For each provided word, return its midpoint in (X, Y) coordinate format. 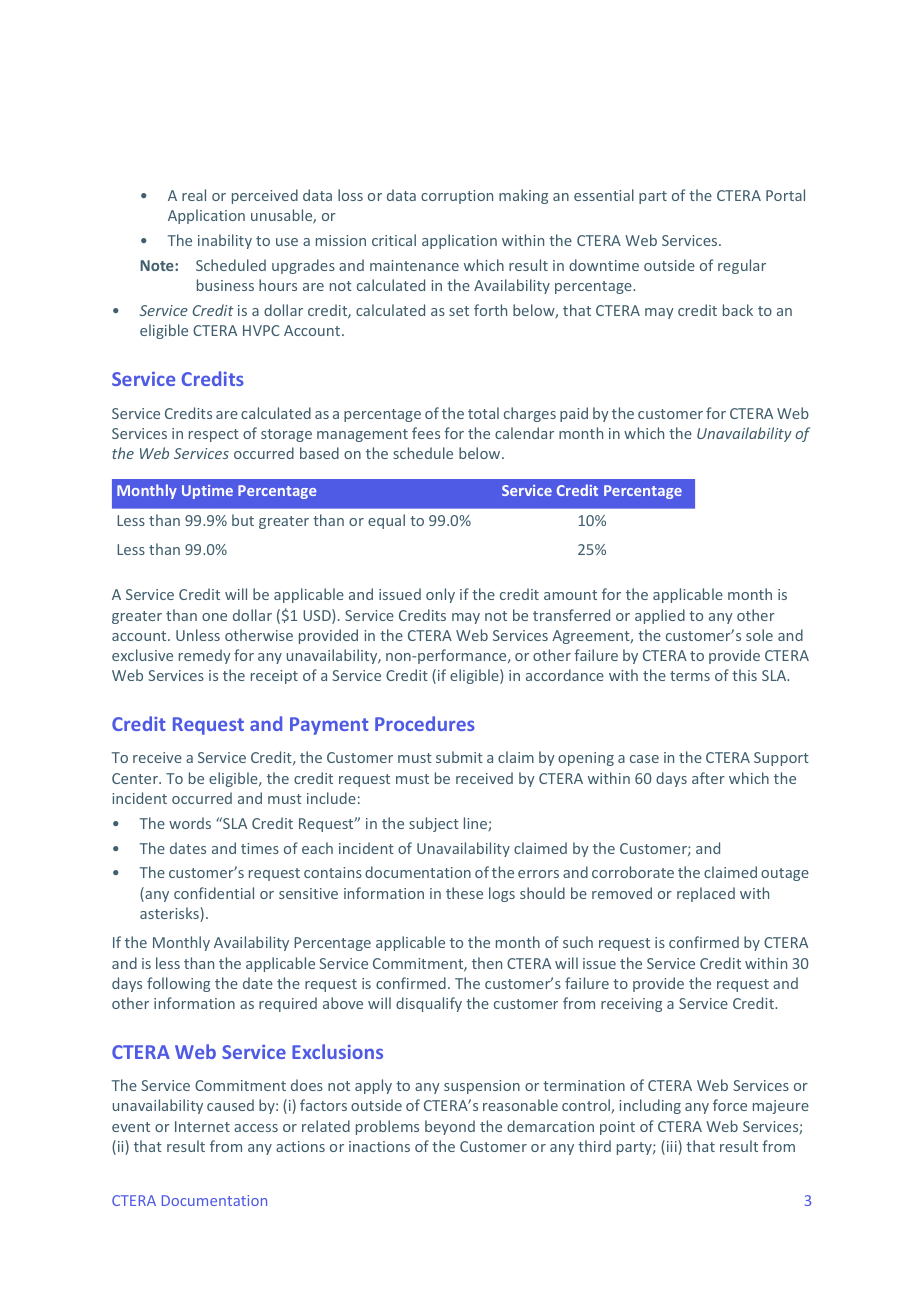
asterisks (170, 914)
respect (214, 435)
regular (742, 266)
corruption (457, 197)
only (440, 595)
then (487, 963)
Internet (202, 1126)
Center (136, 778)
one (214, 617)
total (483, 413)
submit (459, 757)
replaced (706, 894)
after (708, 778)
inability (225, 241)
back (738, 310)
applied (660, 616)
